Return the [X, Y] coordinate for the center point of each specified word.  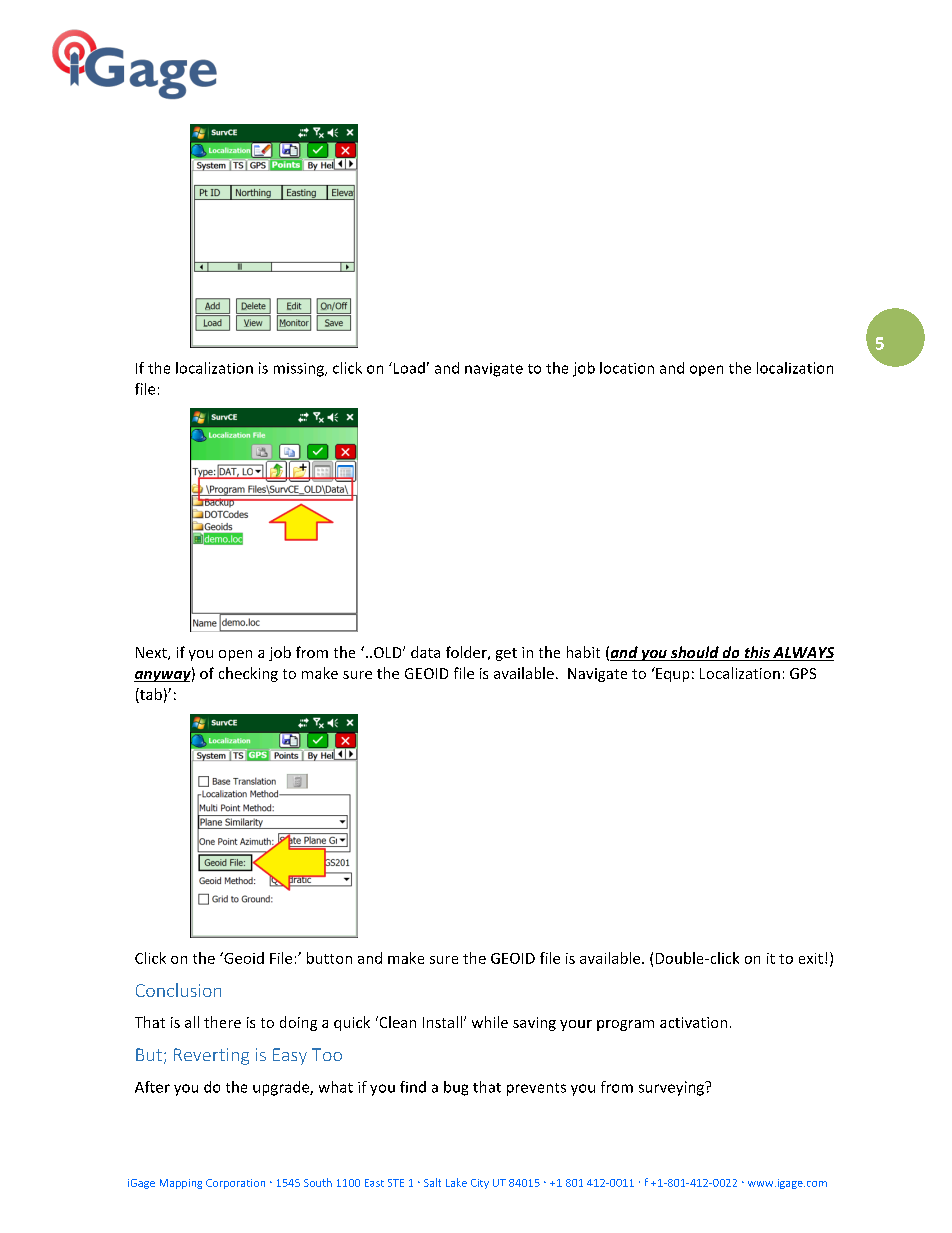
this [757, 653]
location [627, 368]
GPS [803, 673]
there [222, 1022]
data [425, 652]
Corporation [235, 1184]
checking [248, 674]
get [506, 654]
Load [408, 368]
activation [693, 1022]
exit [811, 958]
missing [300, 370]
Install [442, 1022]
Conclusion [178, 990]
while [490, 1022]
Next [152, 653]
